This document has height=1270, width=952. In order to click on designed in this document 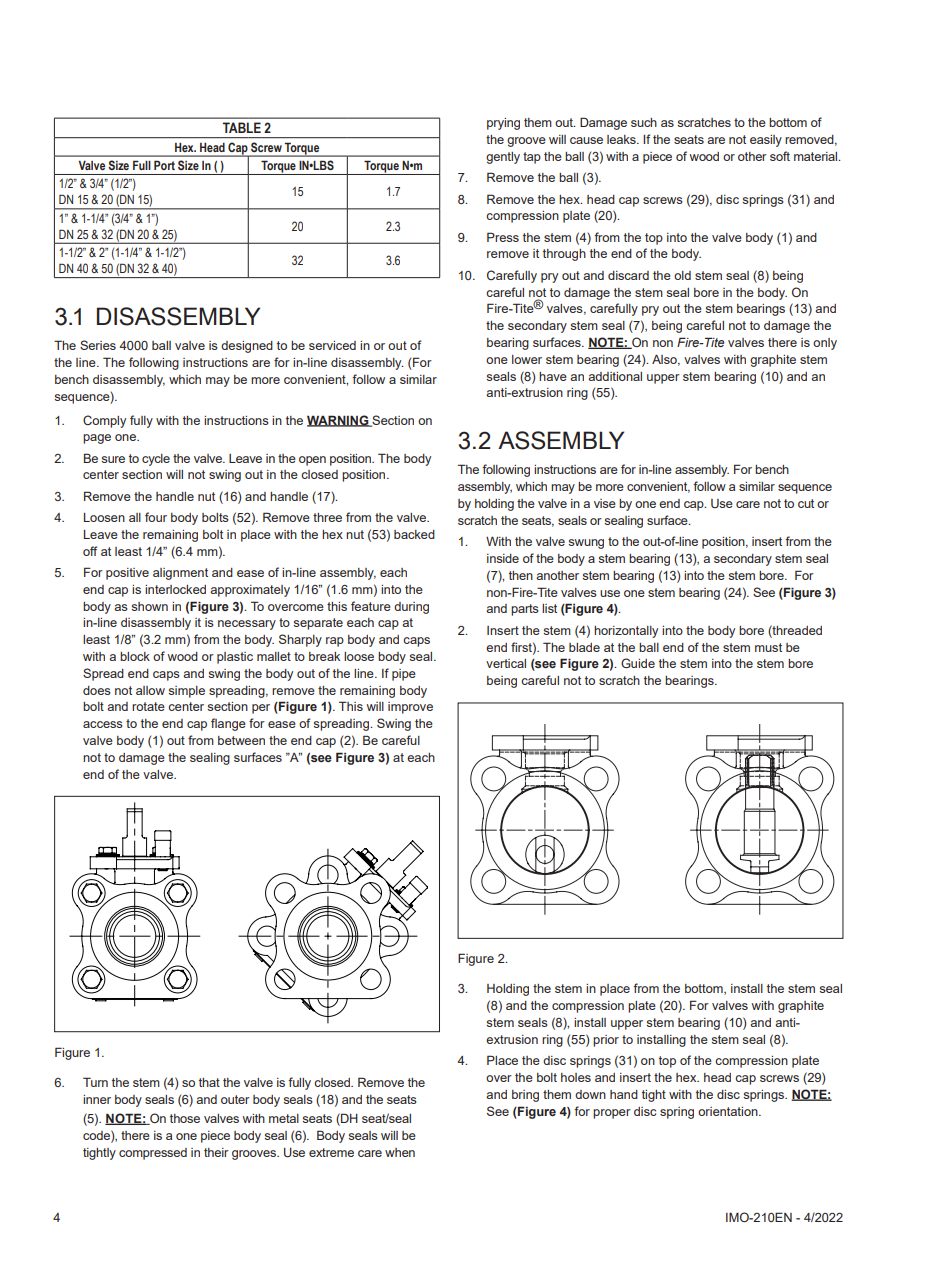, I will do `click(247, 347)`.
